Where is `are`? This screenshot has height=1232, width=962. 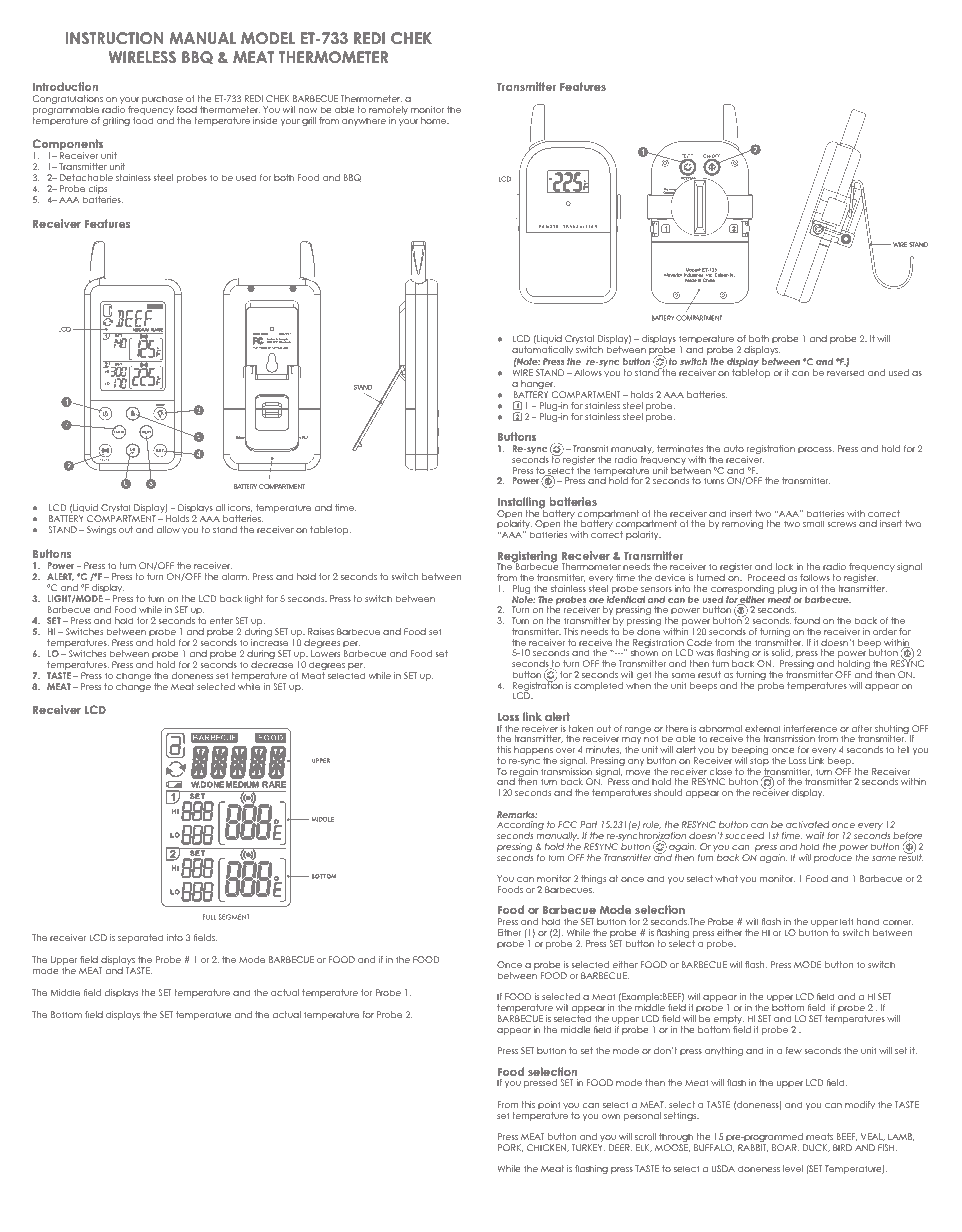
are is located at coordinates (596, 600).
